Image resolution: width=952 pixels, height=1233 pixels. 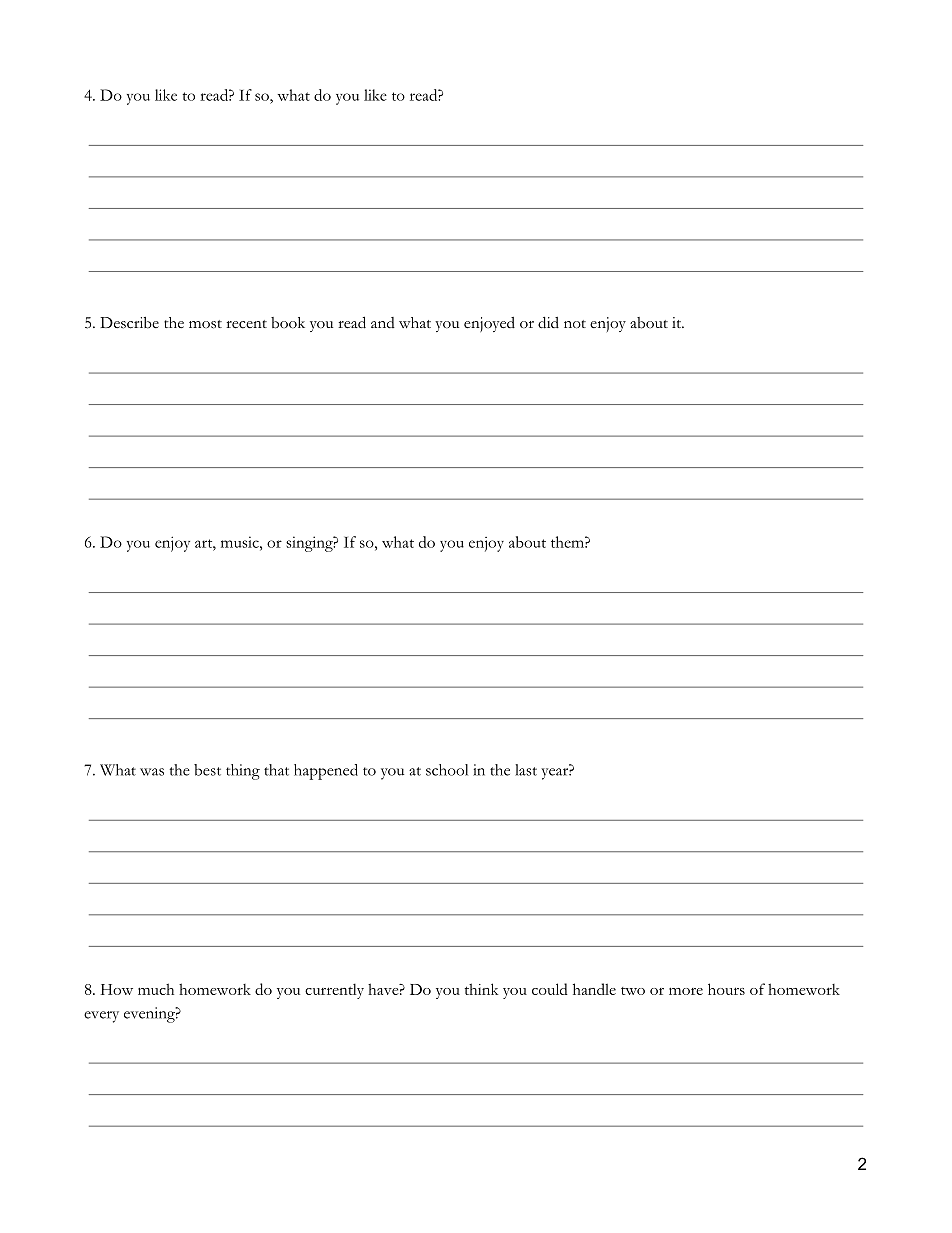 I want to click on school, so click(x=447, y=770).
